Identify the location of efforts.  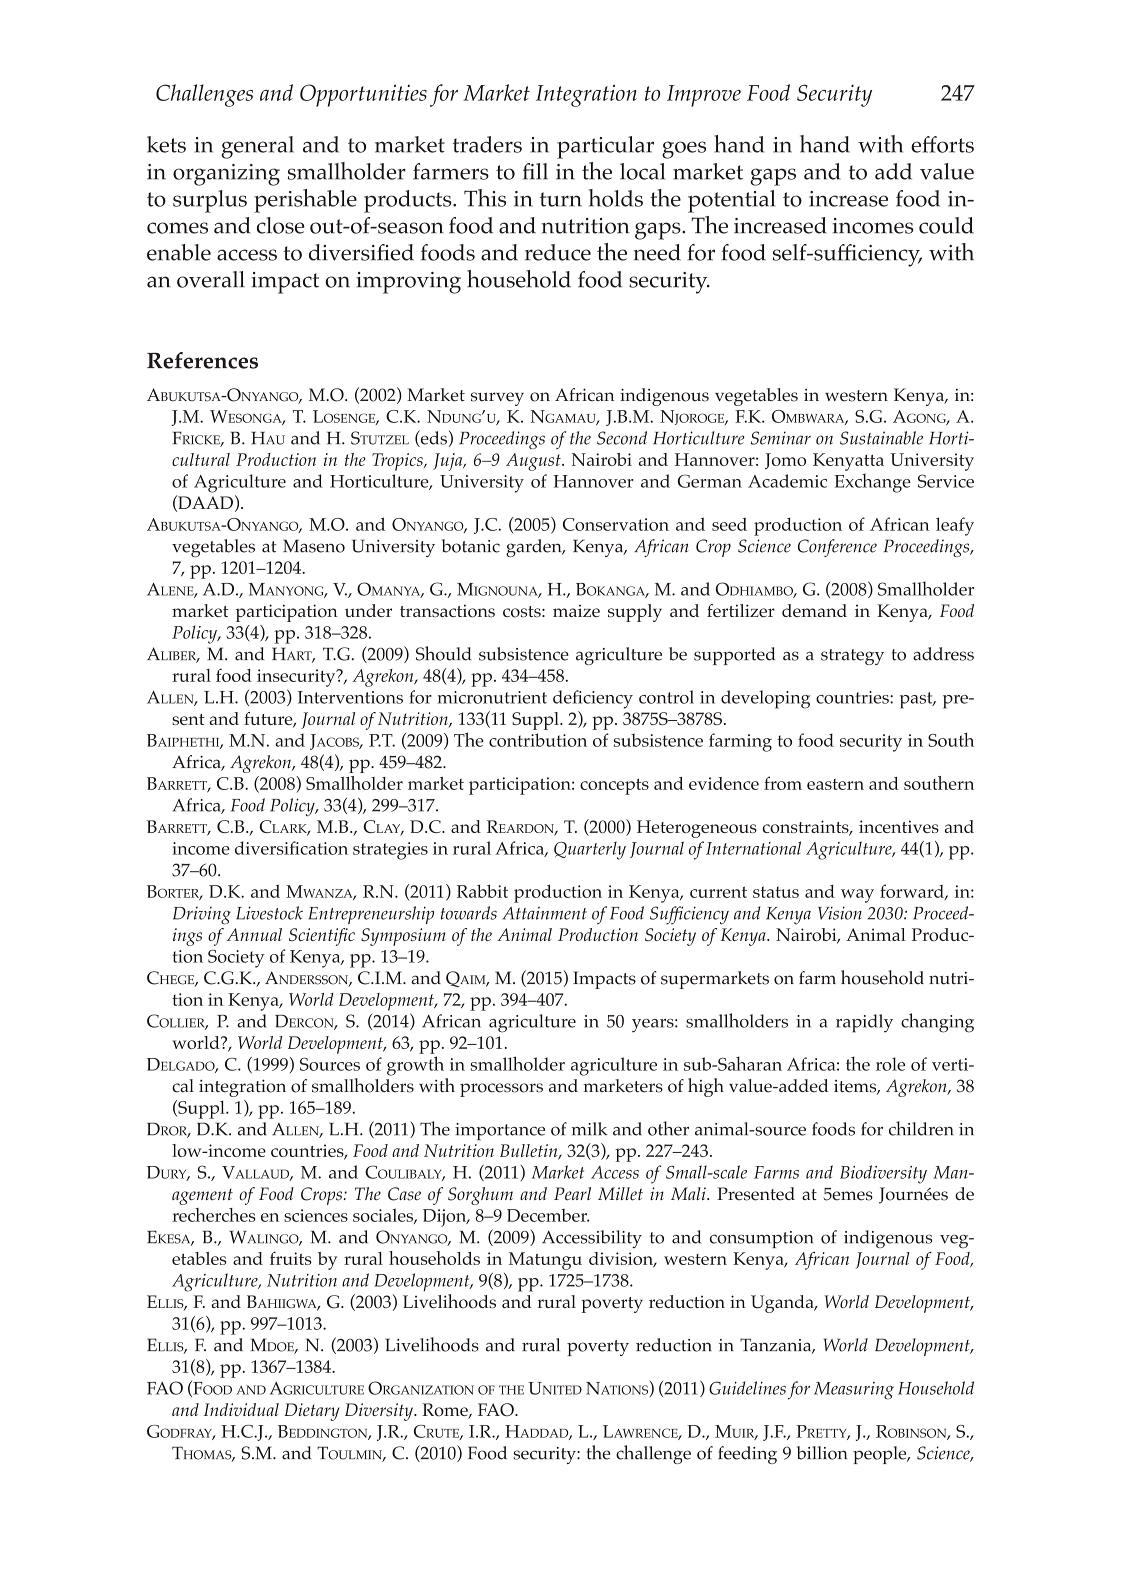
(942, 144).
